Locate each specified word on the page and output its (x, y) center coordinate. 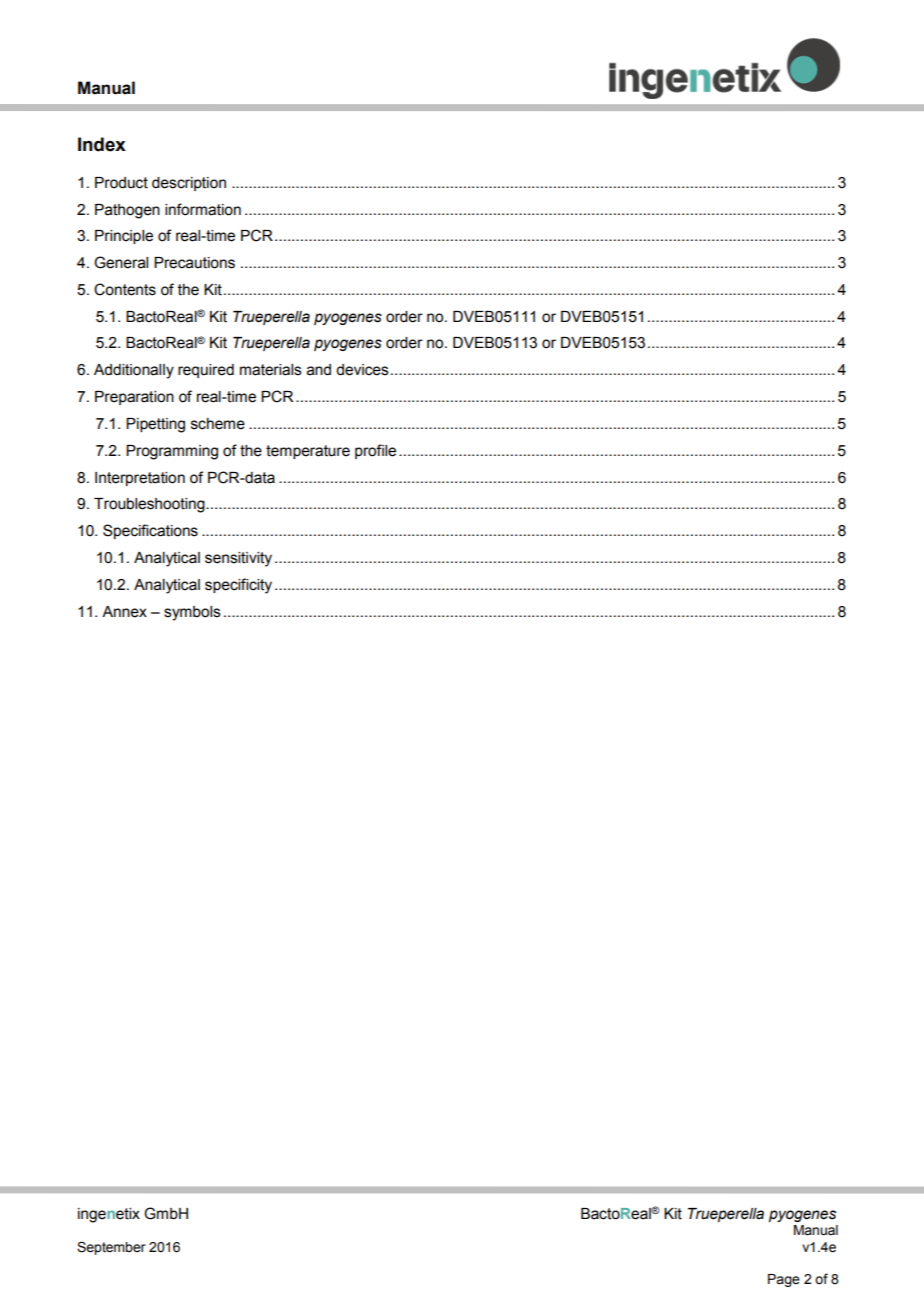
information (203, 209)
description (189, 184)
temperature (308, 452)
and (319, 370)
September (111, 1248)
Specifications (150, 531)
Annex (124, 612)
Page (784, 1280)
